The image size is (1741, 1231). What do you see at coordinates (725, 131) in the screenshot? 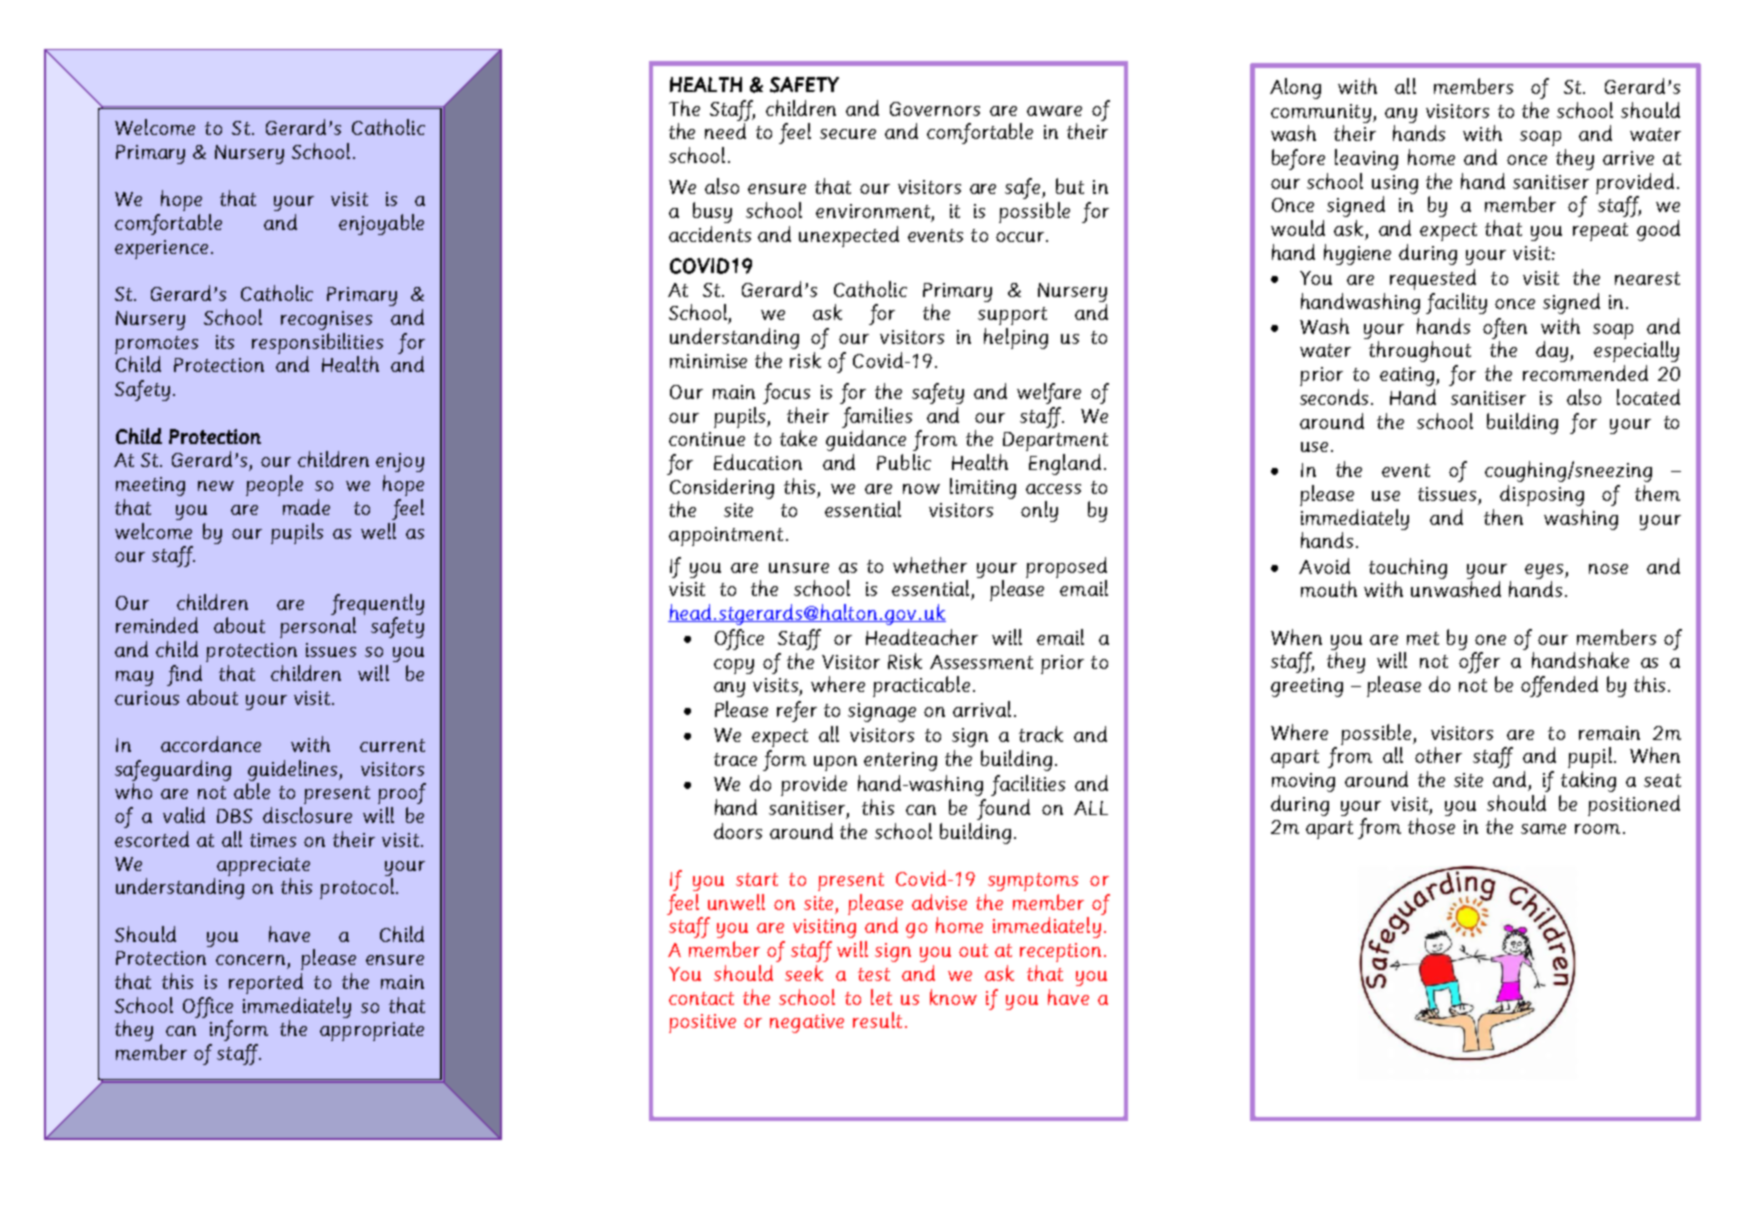
I see `need` at bounding box center [725, 131].
